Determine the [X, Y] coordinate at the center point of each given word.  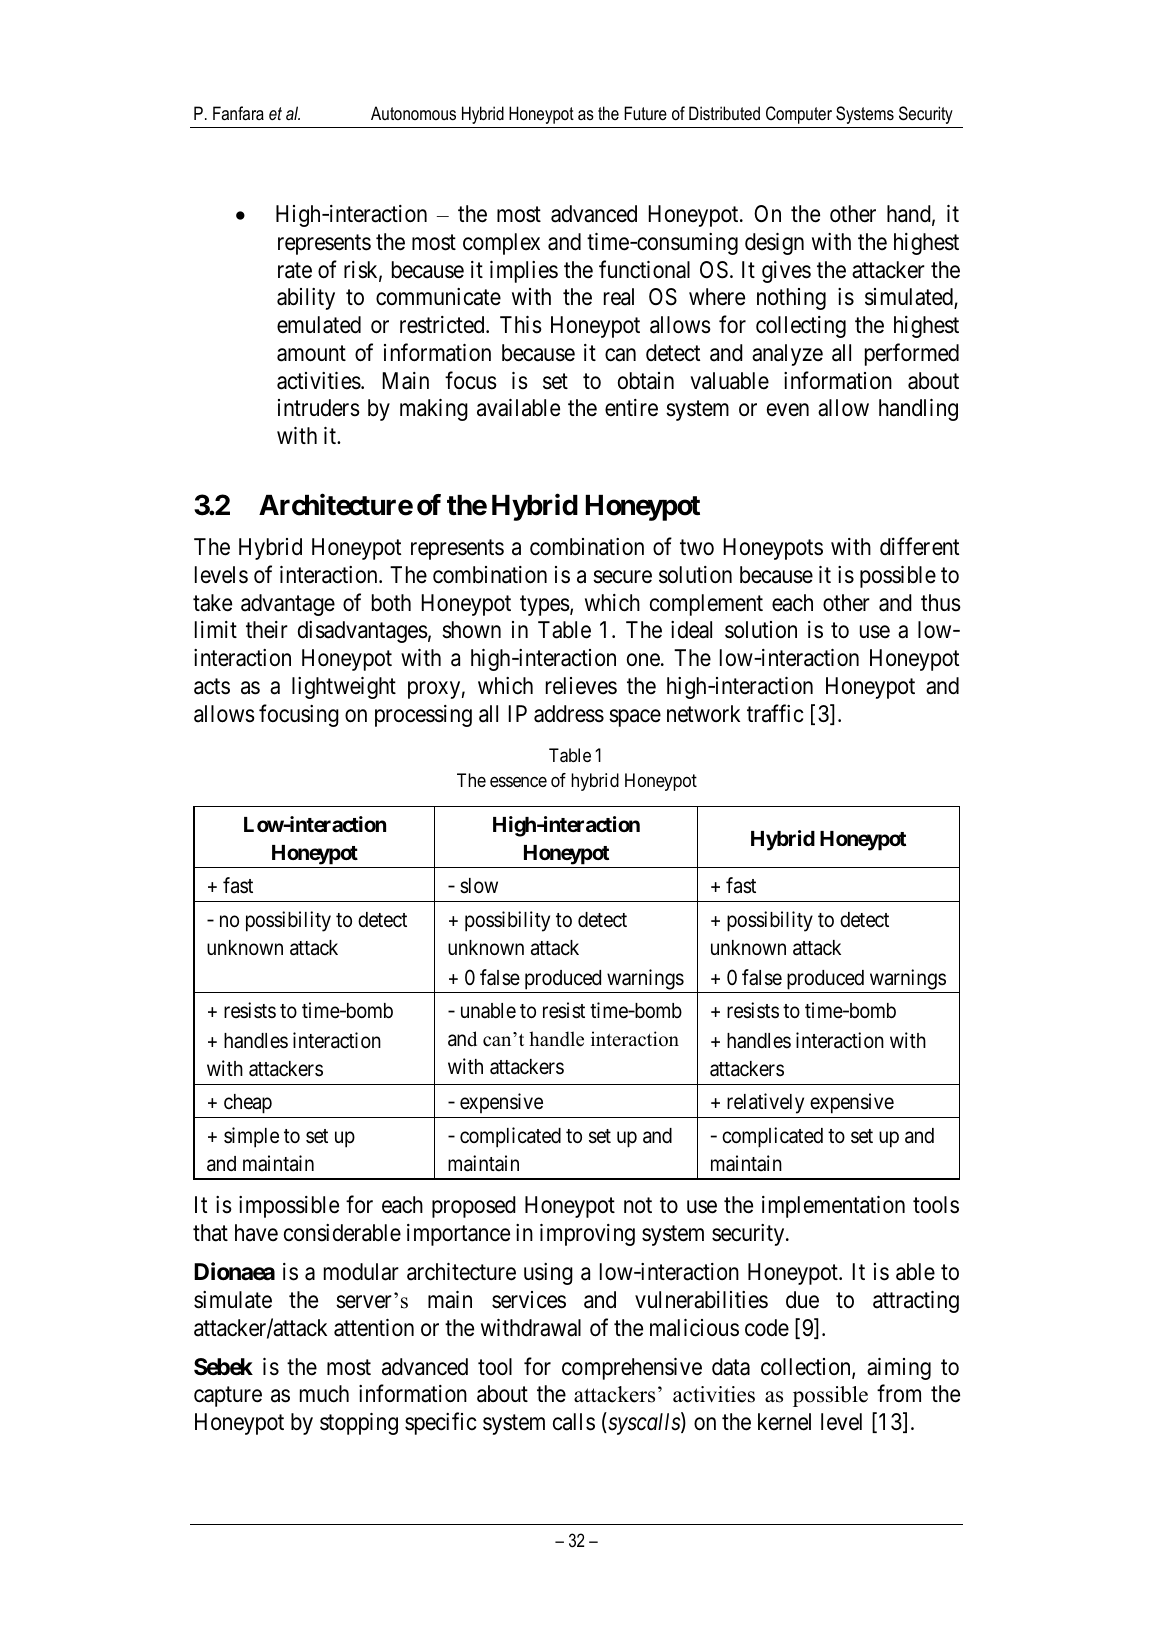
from [899, 1393]
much [324, 1394]
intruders [319, 408]
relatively [765, 1103]
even [788, 410]
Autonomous [413, 113]
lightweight [344, 688]
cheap [248, 1104]
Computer [799, 115]
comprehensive [632, 1369]
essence [518, 782]
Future [645, 113]
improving [587, 1235]
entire [631, 408]
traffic [775, 713]
